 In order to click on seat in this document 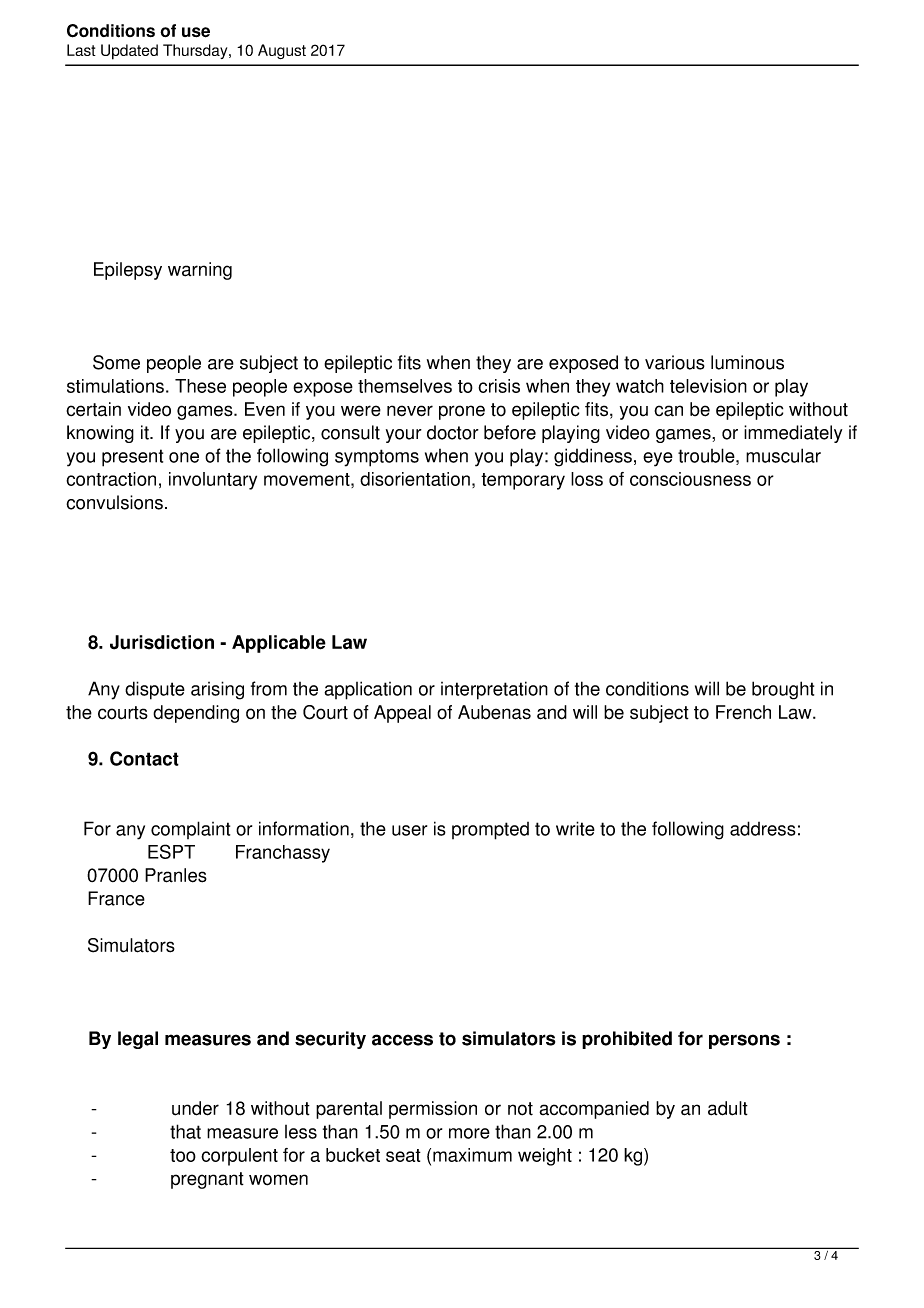, I will do `click(403, 1155)`.
